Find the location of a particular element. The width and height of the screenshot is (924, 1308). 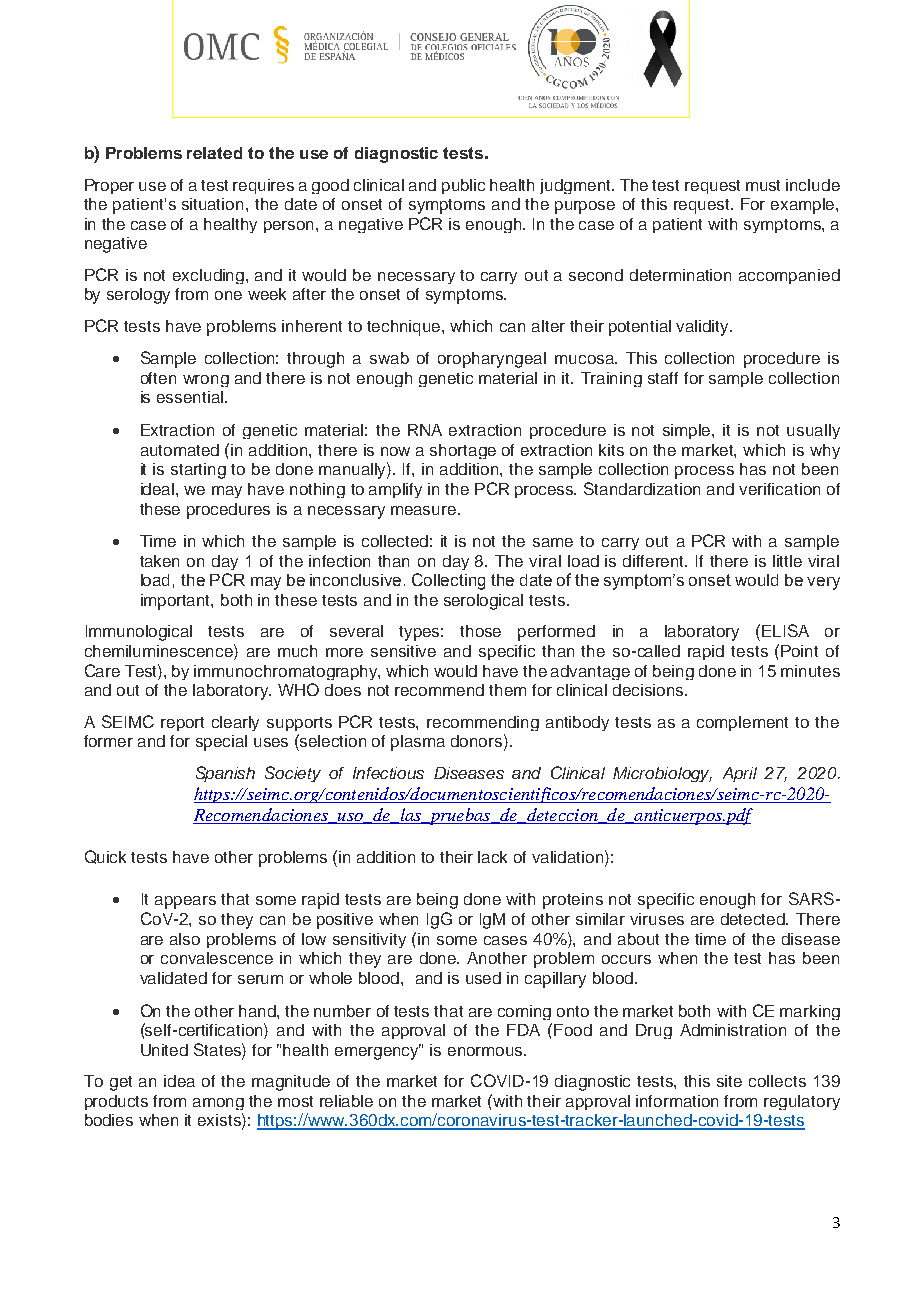

Immunological is located at coordinates (139, 633).
